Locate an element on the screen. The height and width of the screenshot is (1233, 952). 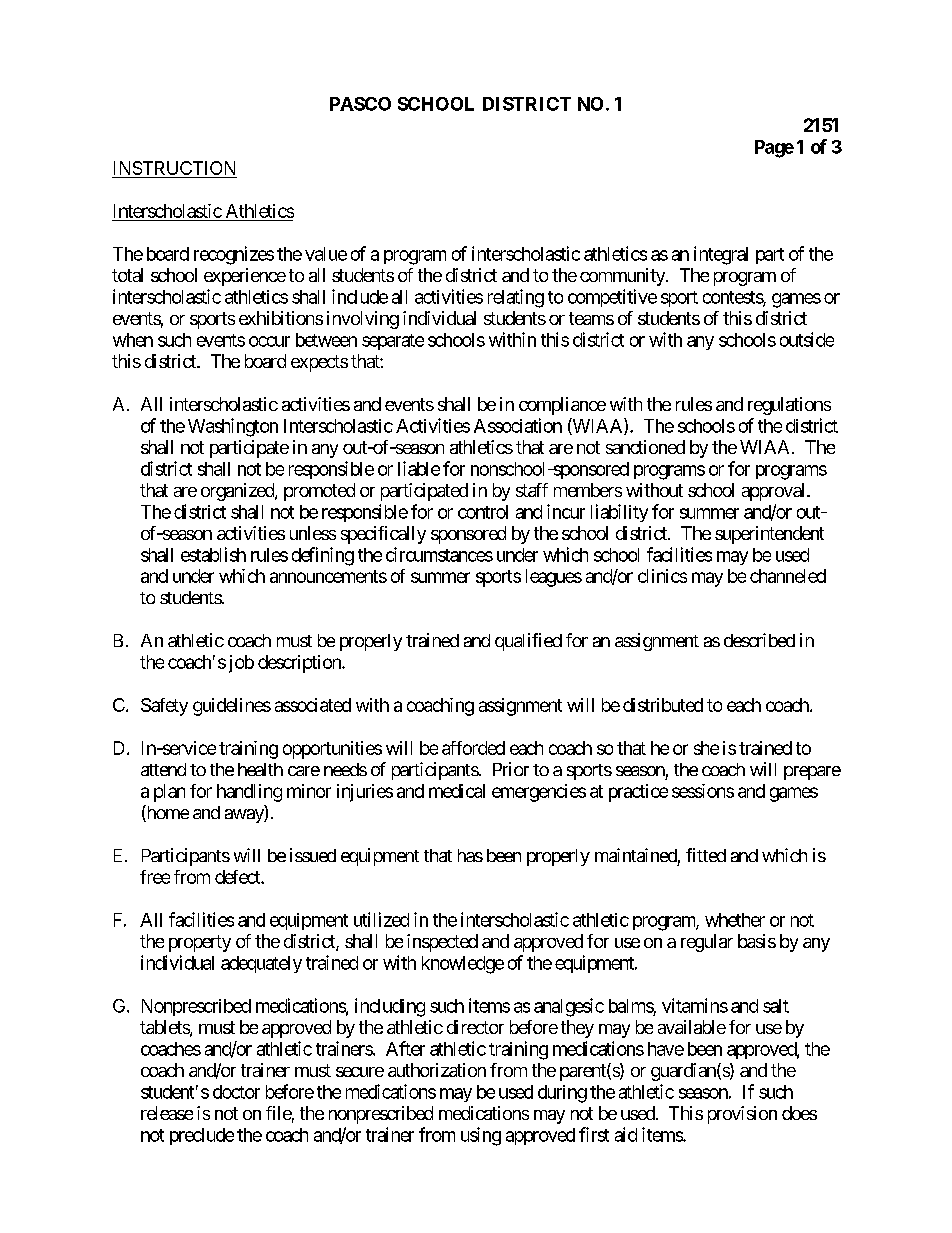
described is located at coordinates (759, 640).
